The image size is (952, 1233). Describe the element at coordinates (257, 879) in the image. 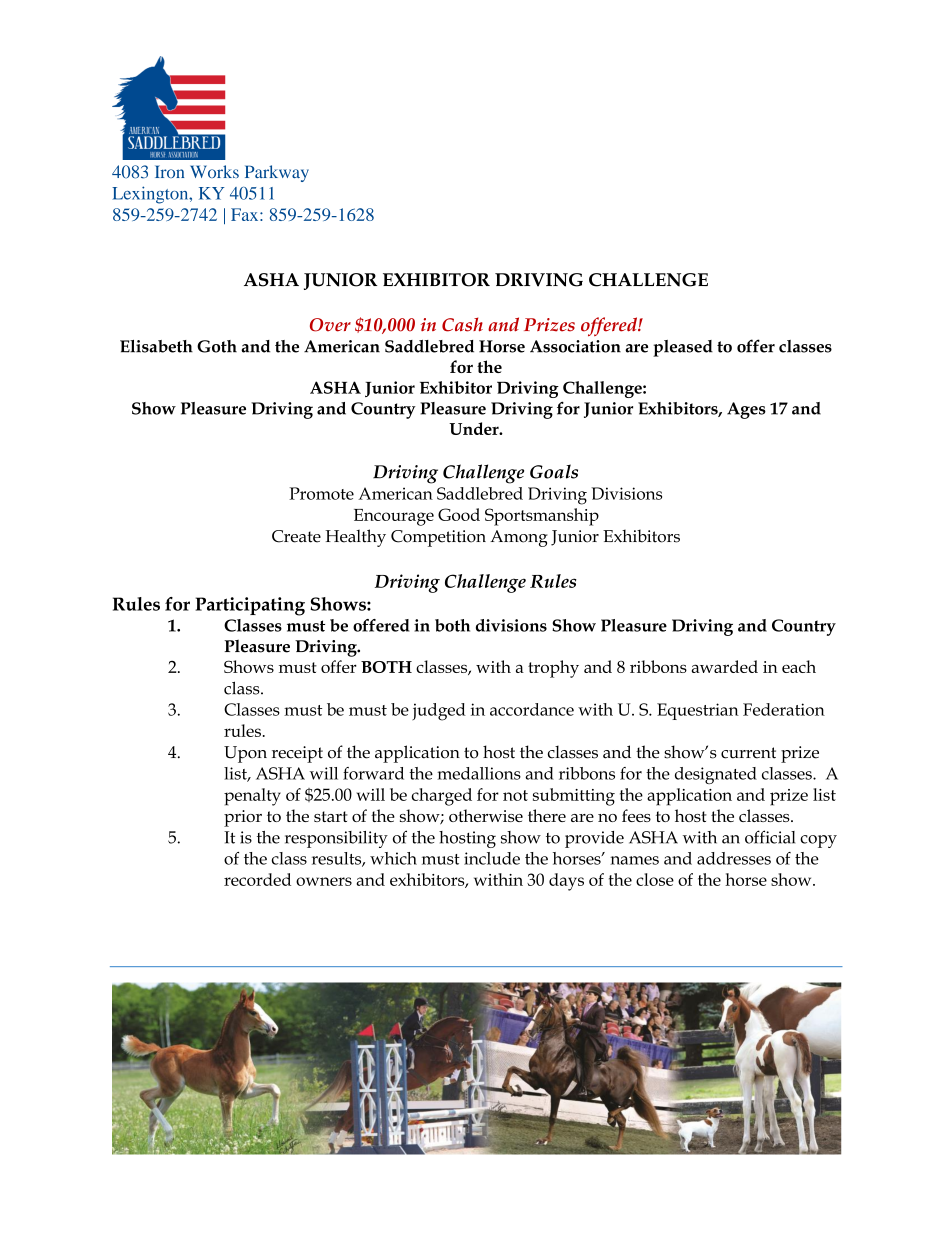

I see `recorded` at that location.
